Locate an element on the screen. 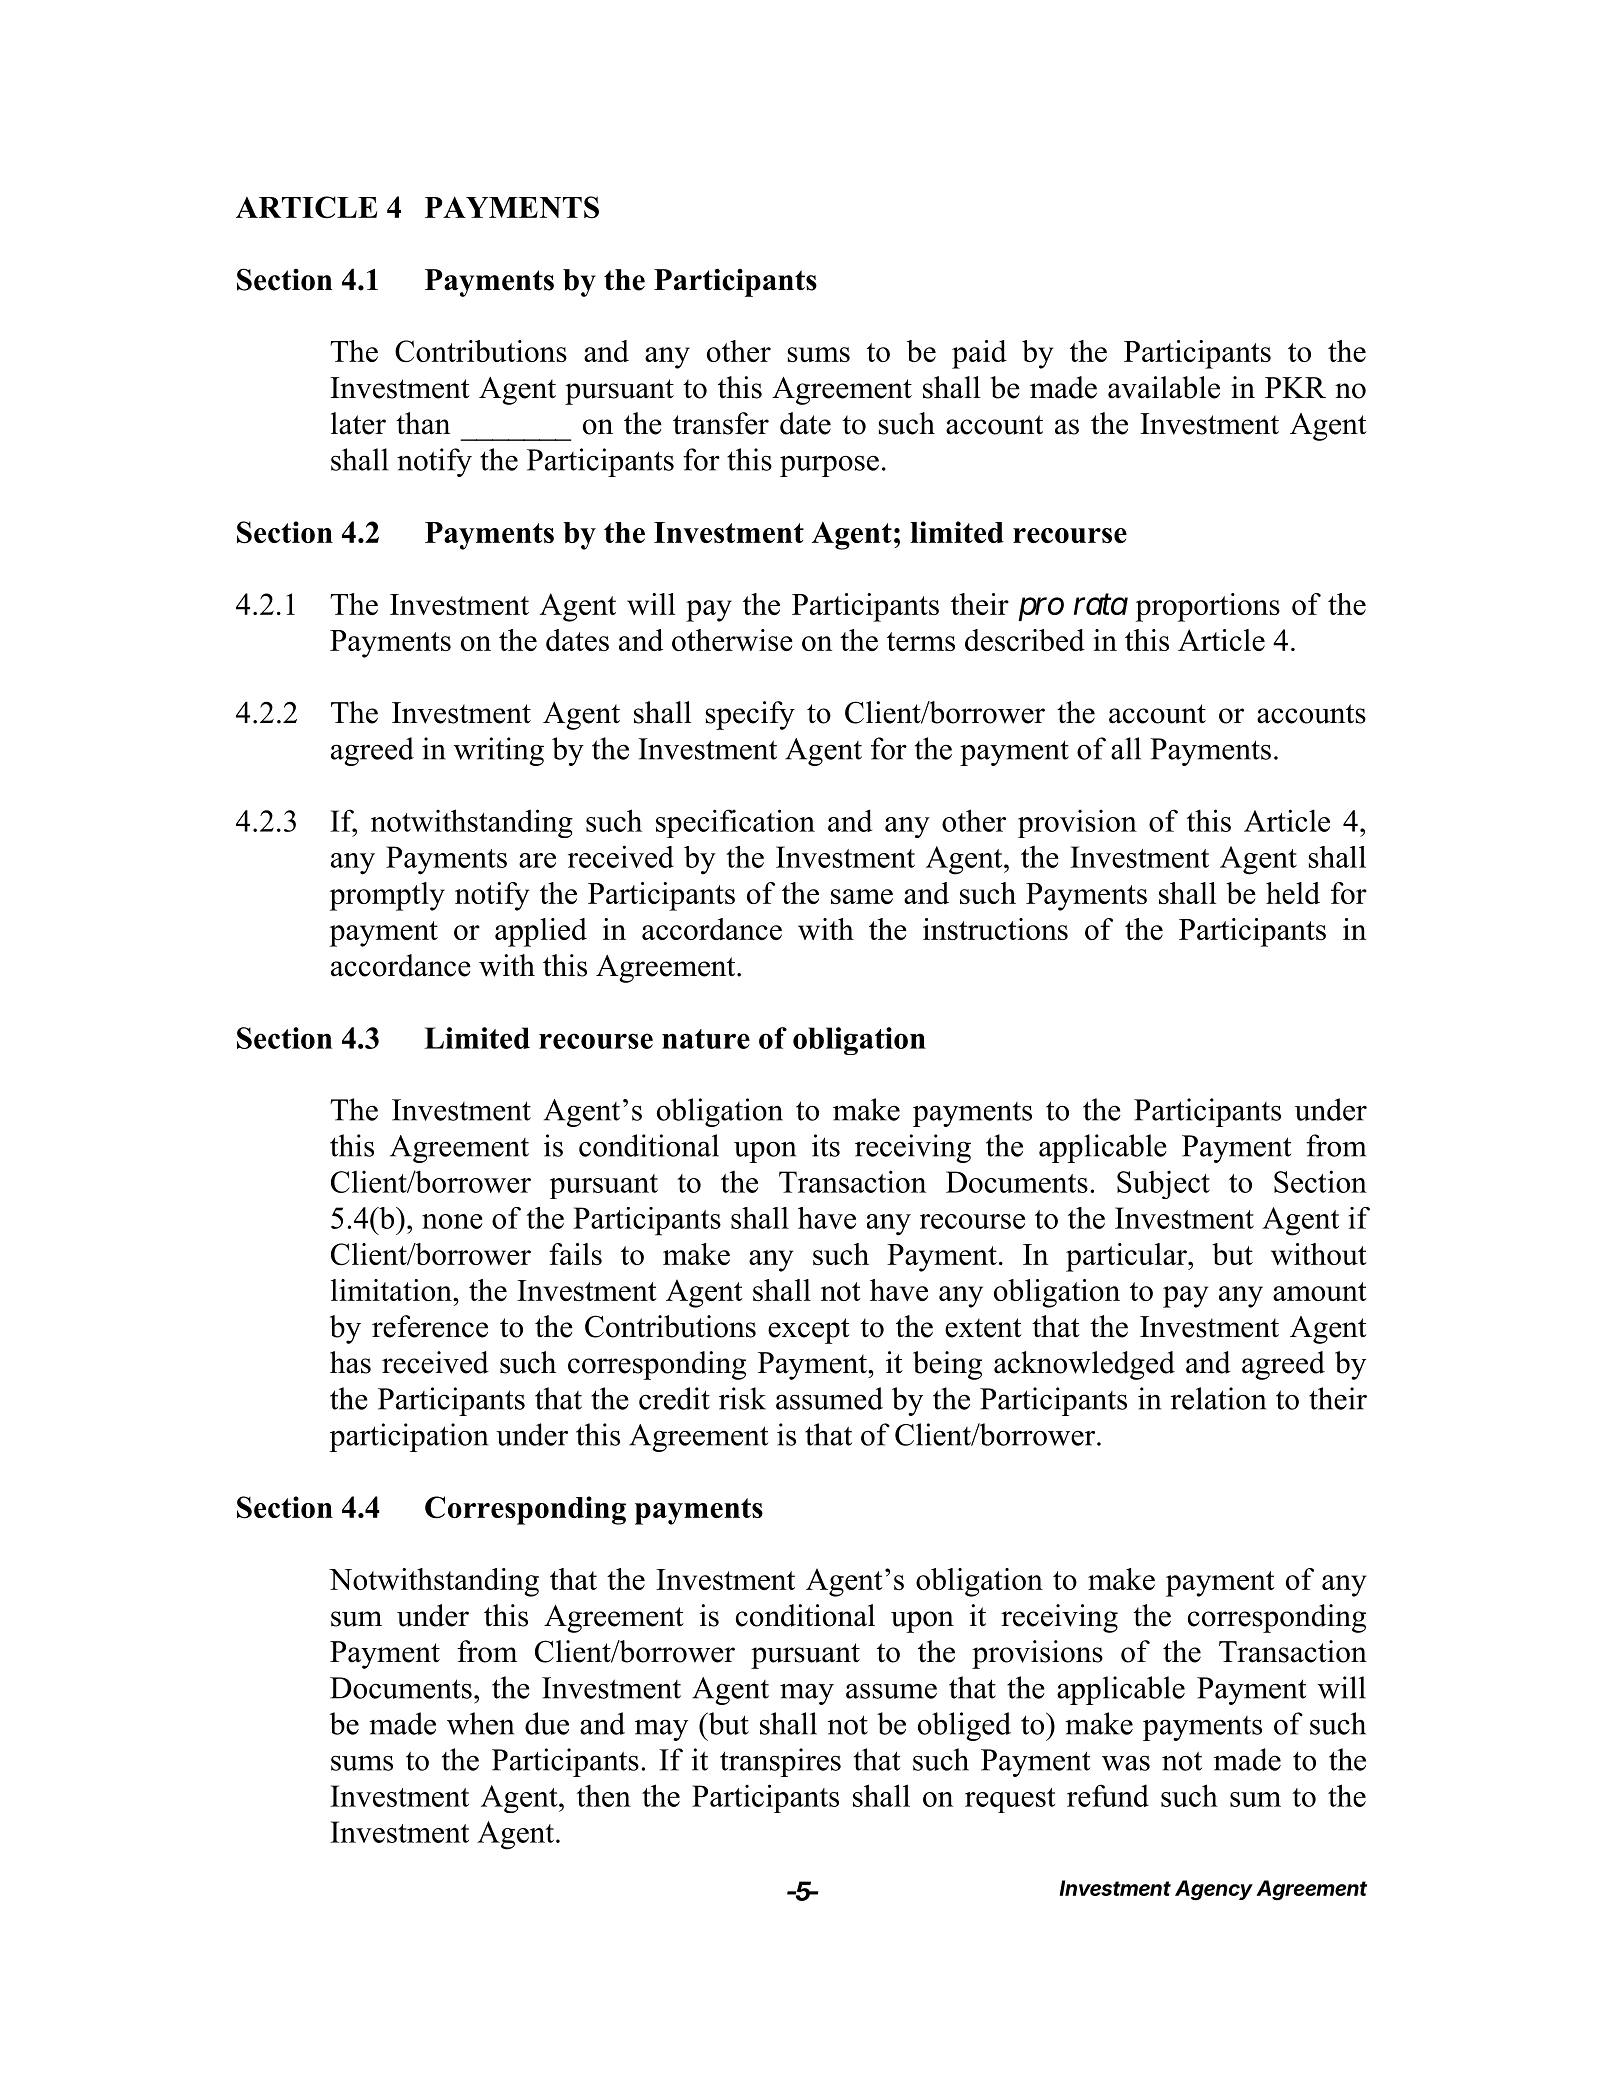  than is located at coordinates (423, 423).
